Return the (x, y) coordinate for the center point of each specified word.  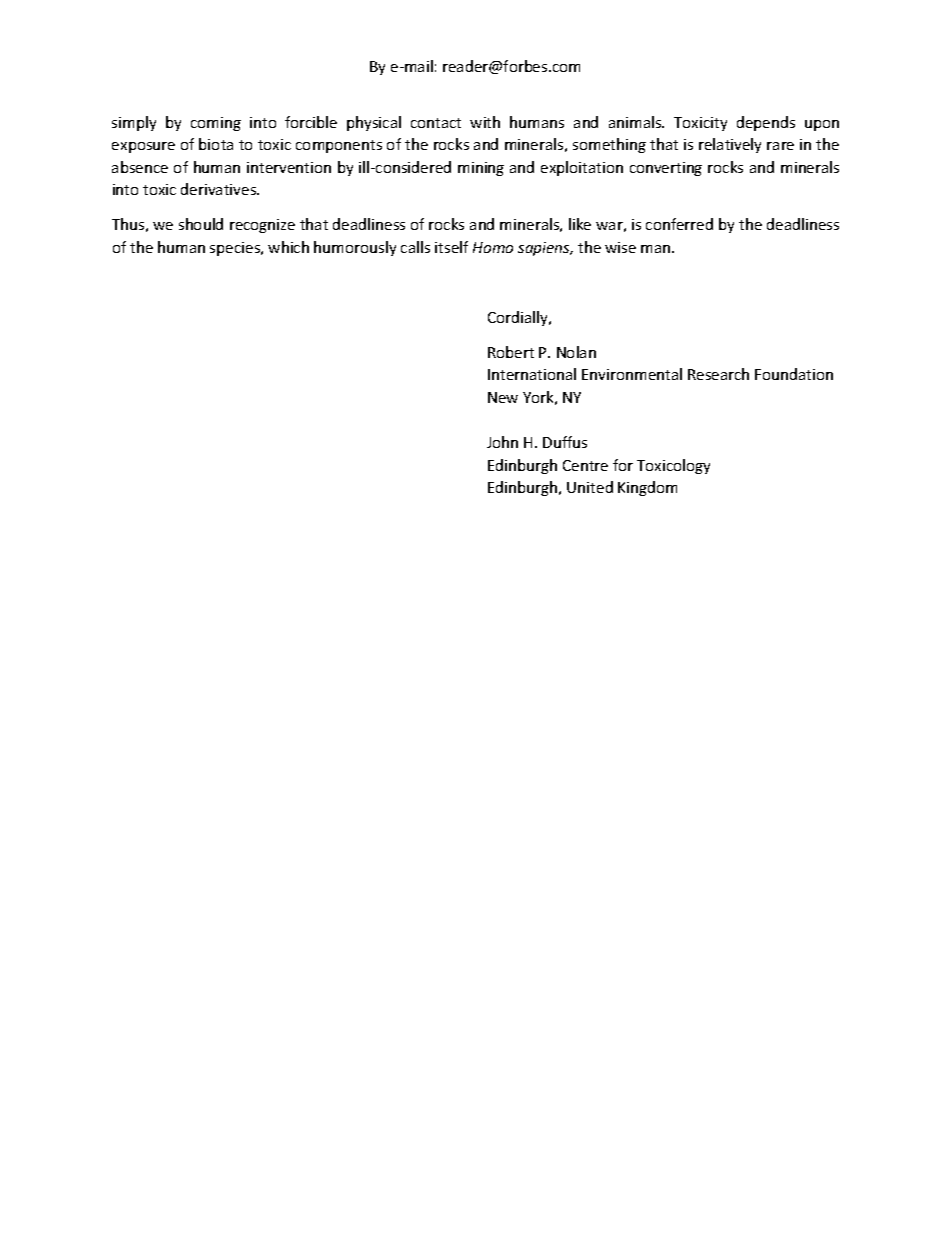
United (590, 487)
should (201, 224)
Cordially (519, 318)
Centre (585, 465)
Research (718, 374)
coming (216, 124)
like (580, 224)
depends (766, 123)
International (532, 374)
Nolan (576, 352)
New (503, 397)
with (485, 122)
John (502, 442)
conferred (679, 224)
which (288, 247)
